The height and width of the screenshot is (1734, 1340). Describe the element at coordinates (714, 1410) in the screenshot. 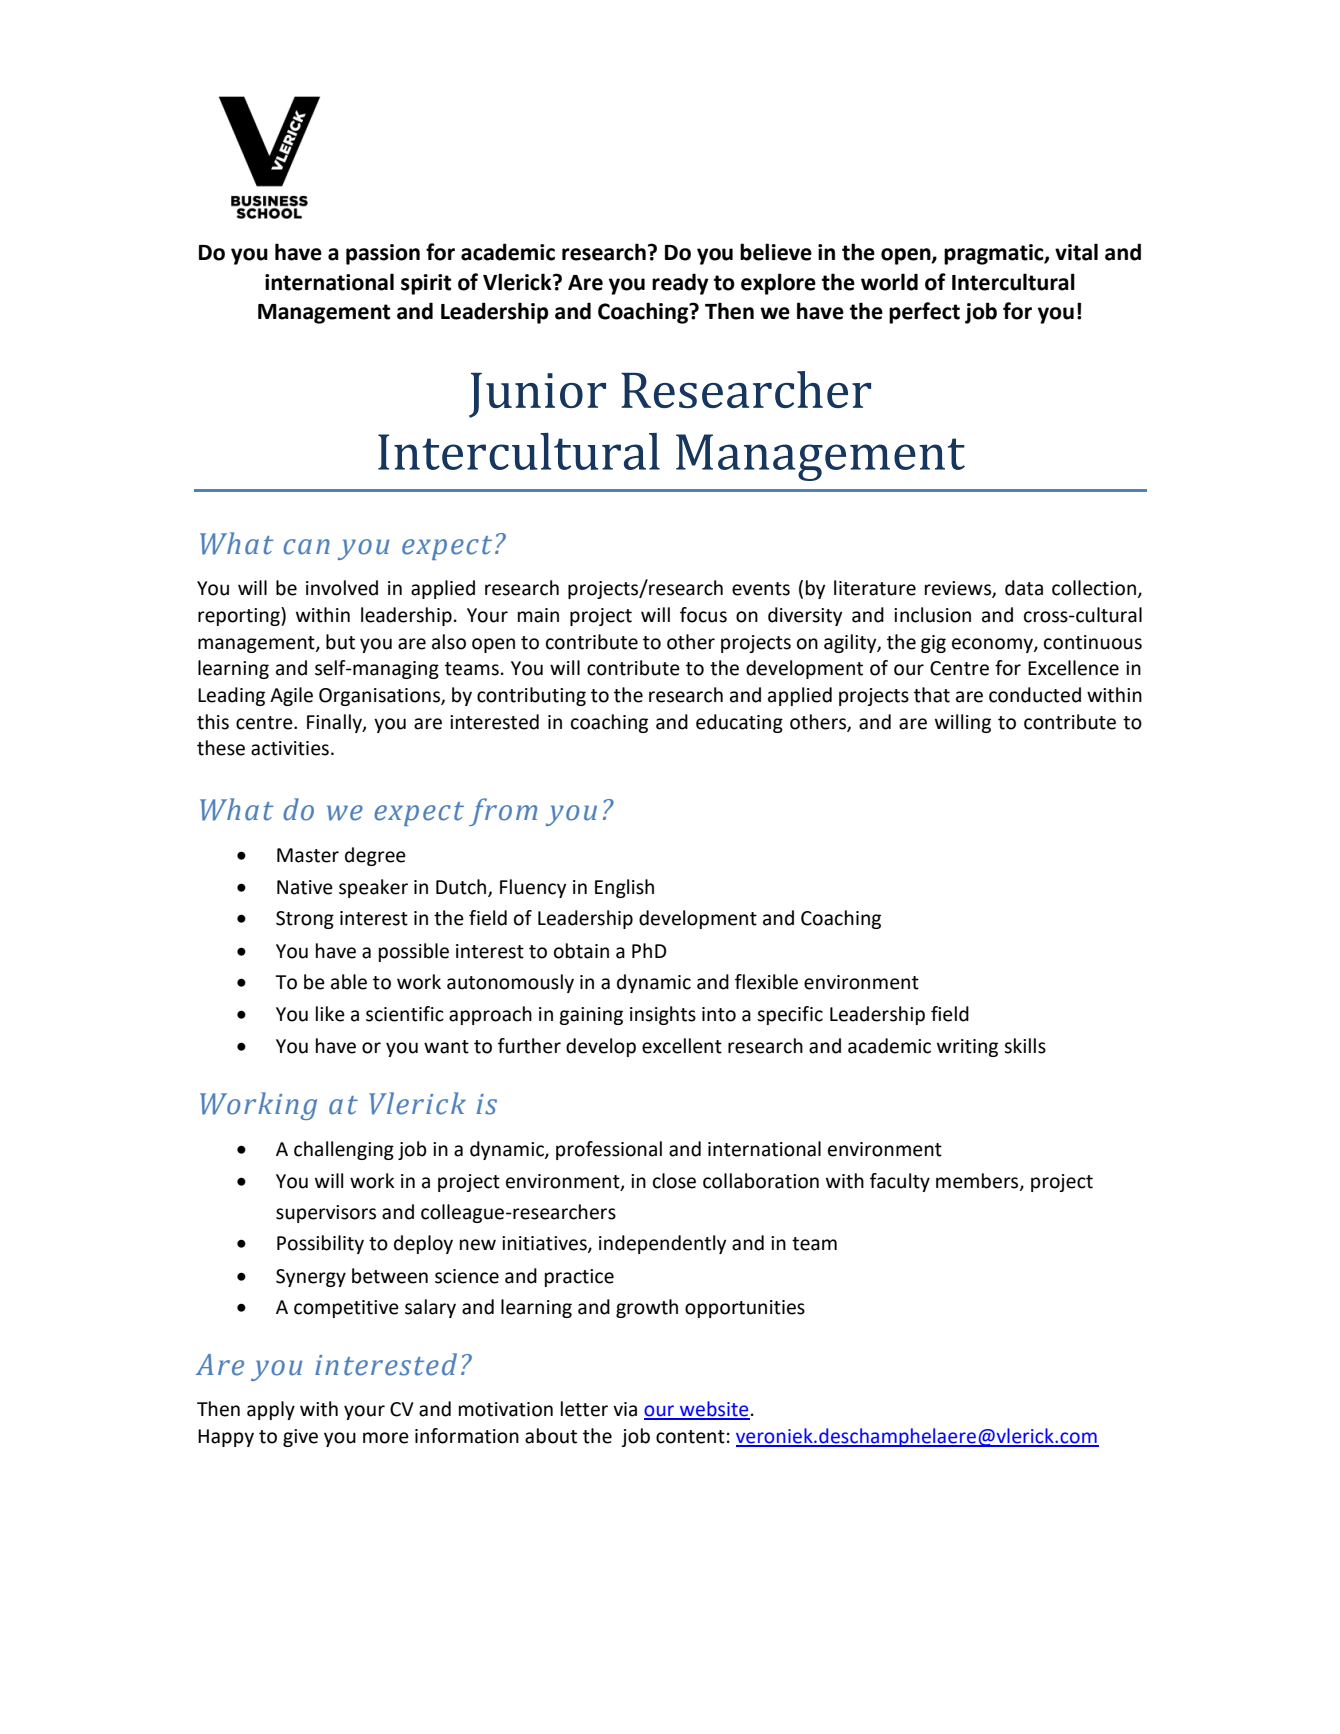

I see `website` at that location.
